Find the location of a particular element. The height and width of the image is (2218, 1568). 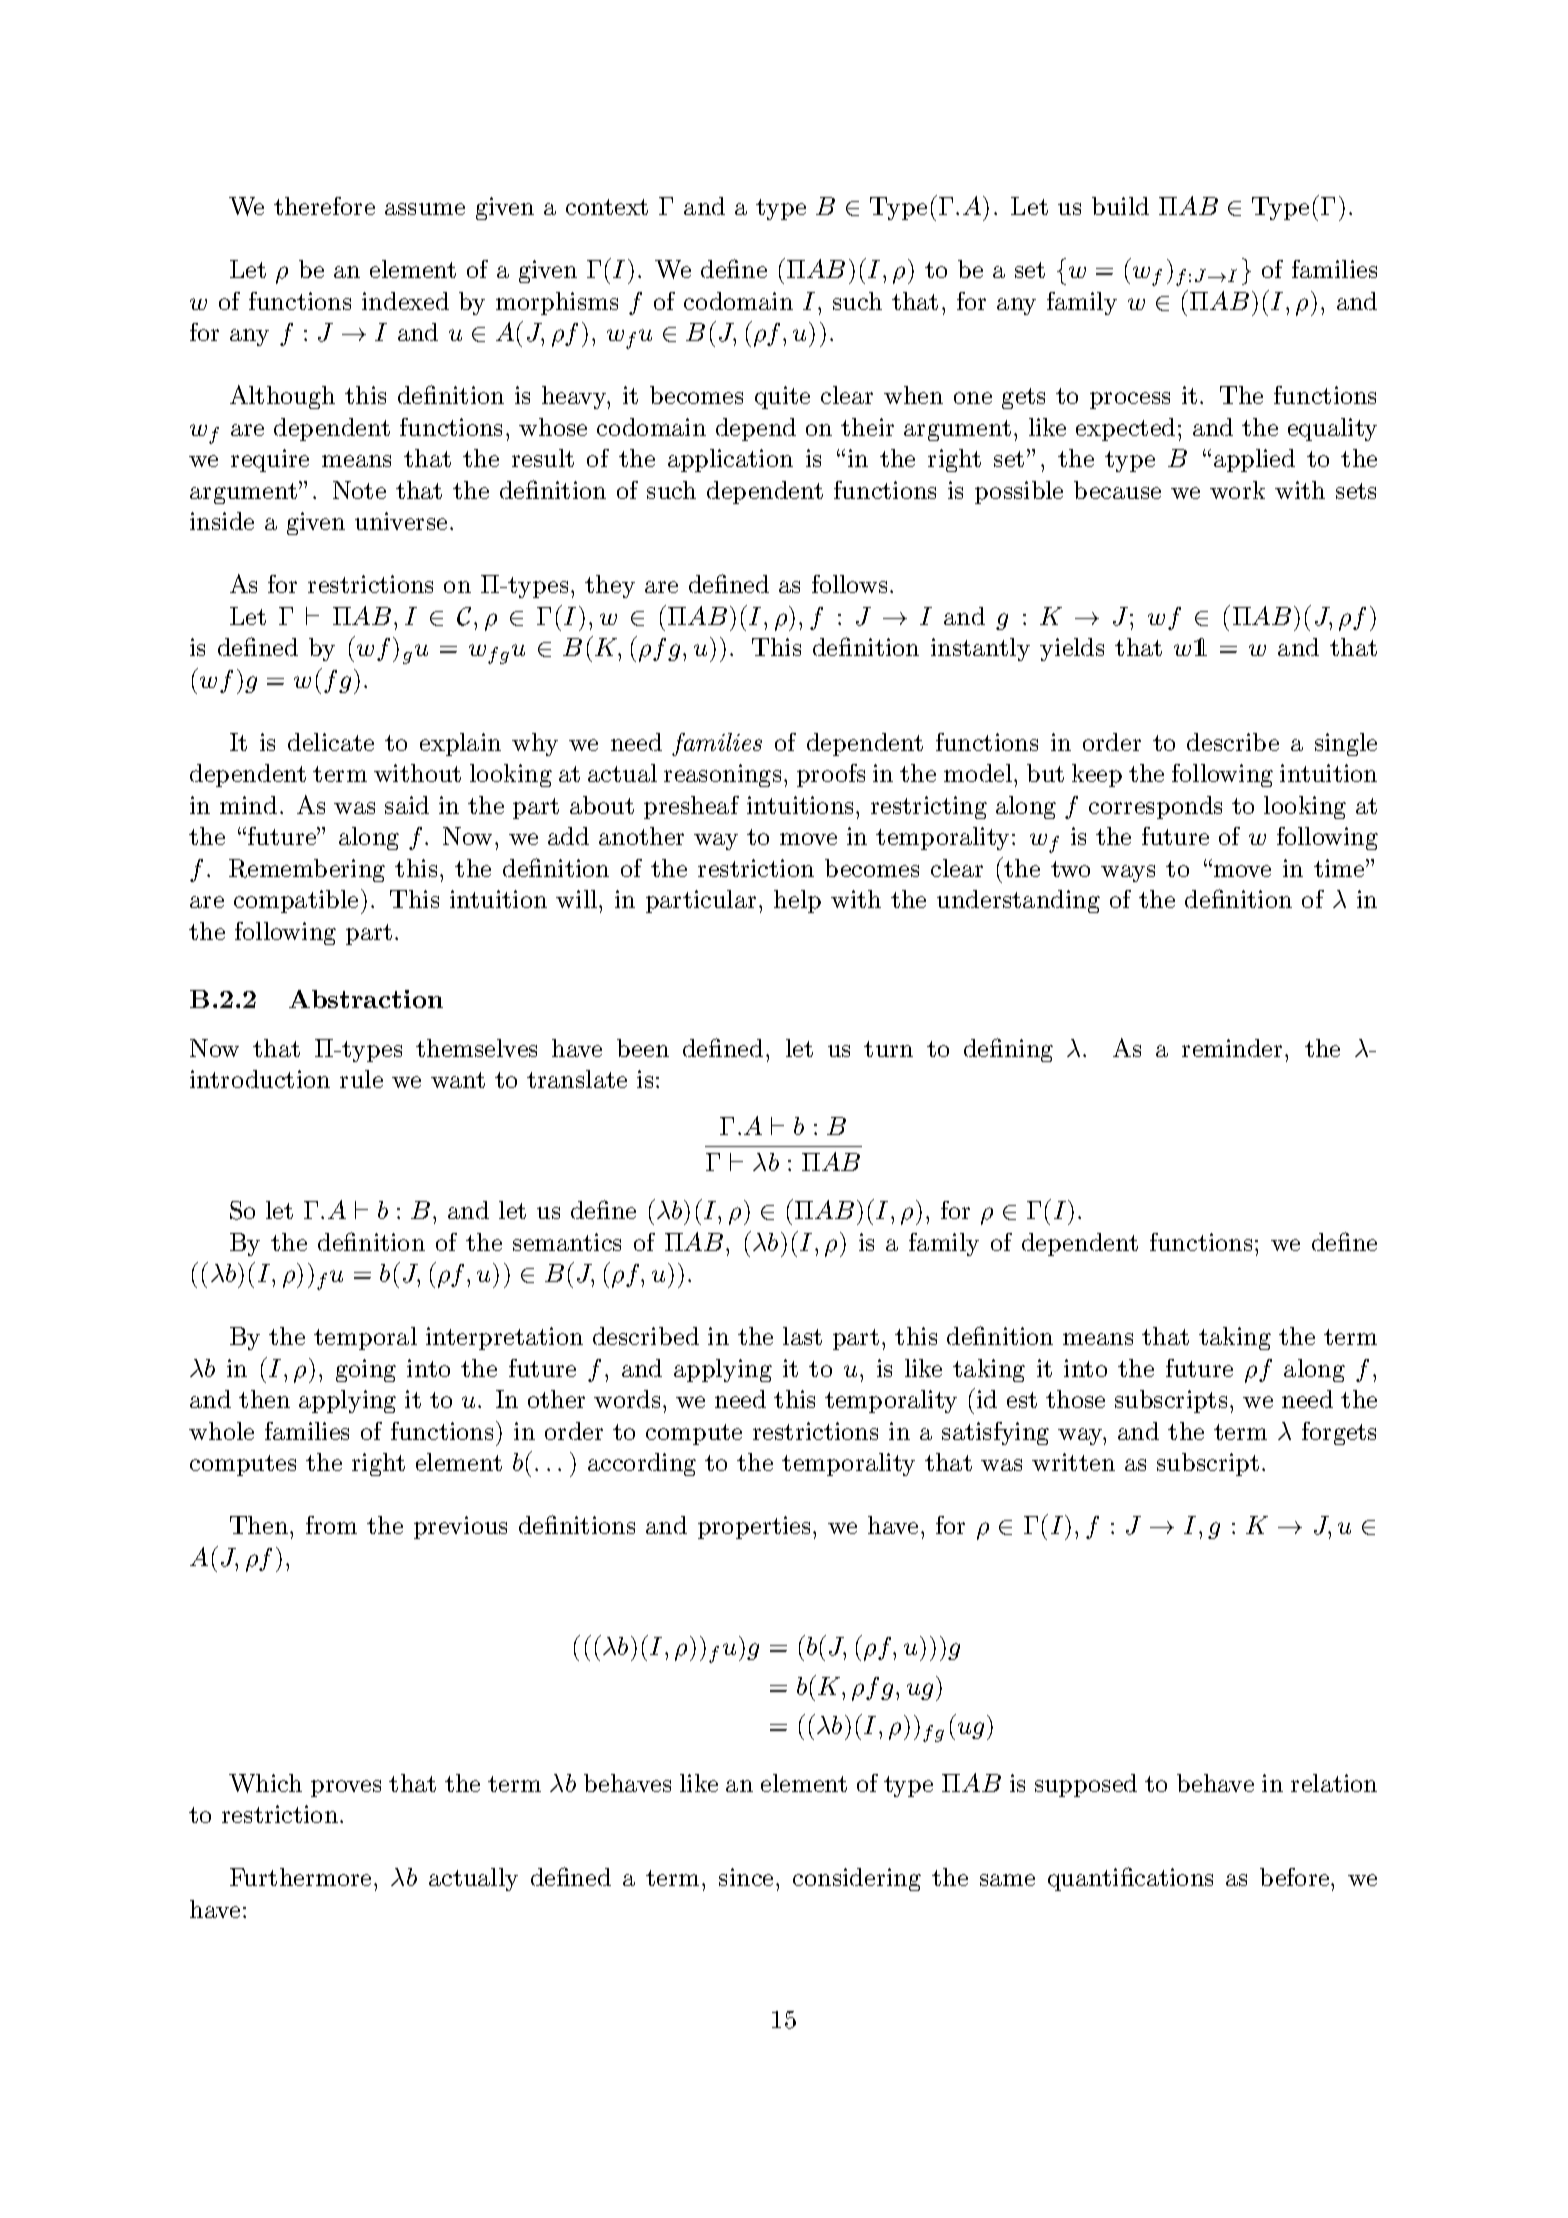

going is located at coordinates (366, 1370).
